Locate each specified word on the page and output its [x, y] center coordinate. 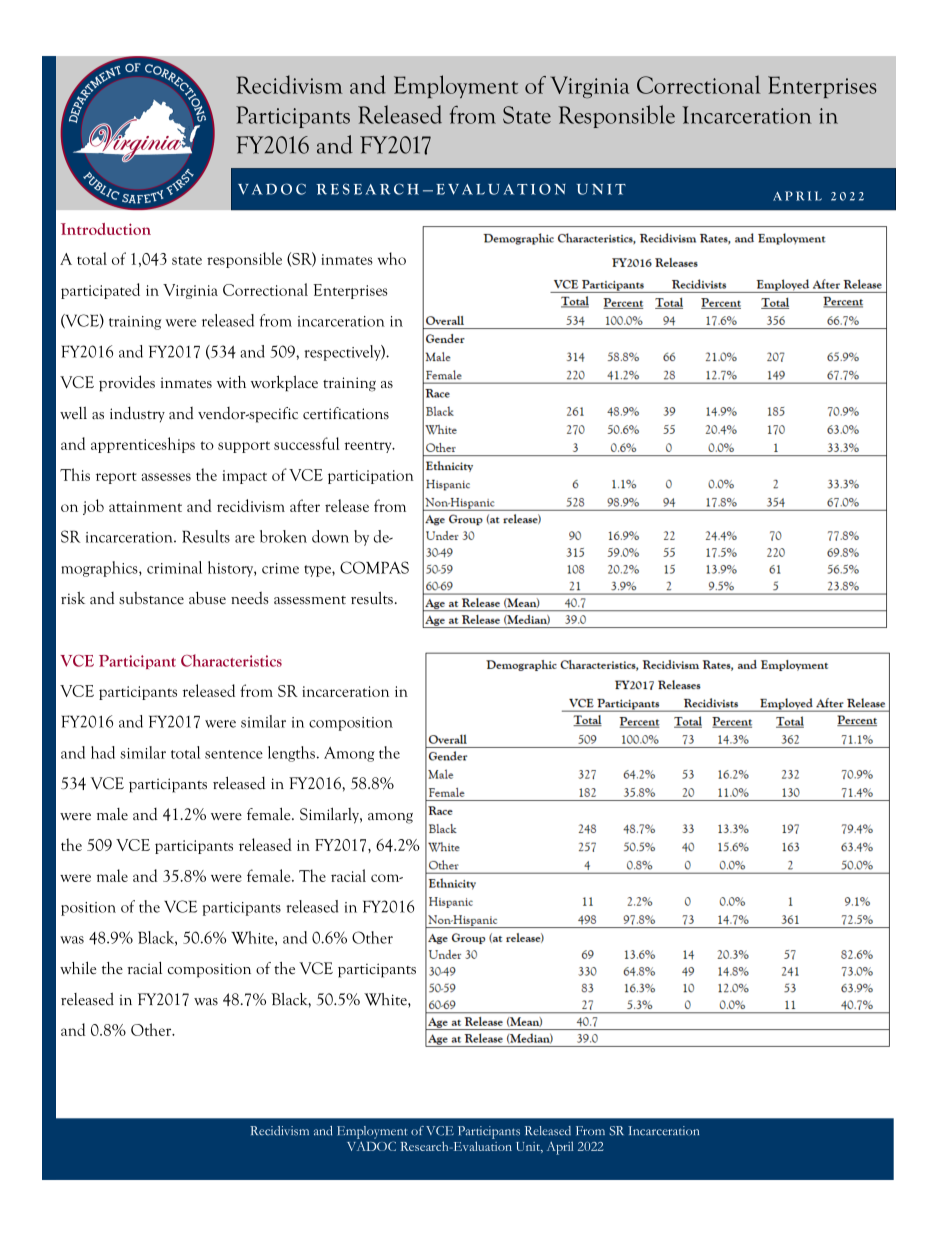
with [231, 382]
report [116, 478]
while [78, 968]
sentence [234, 754]
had [103, 752]
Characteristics [231, 660]
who [392, 258]
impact [244, 477]
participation [371, 477]
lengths [291, 754]
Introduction [106, 229]
